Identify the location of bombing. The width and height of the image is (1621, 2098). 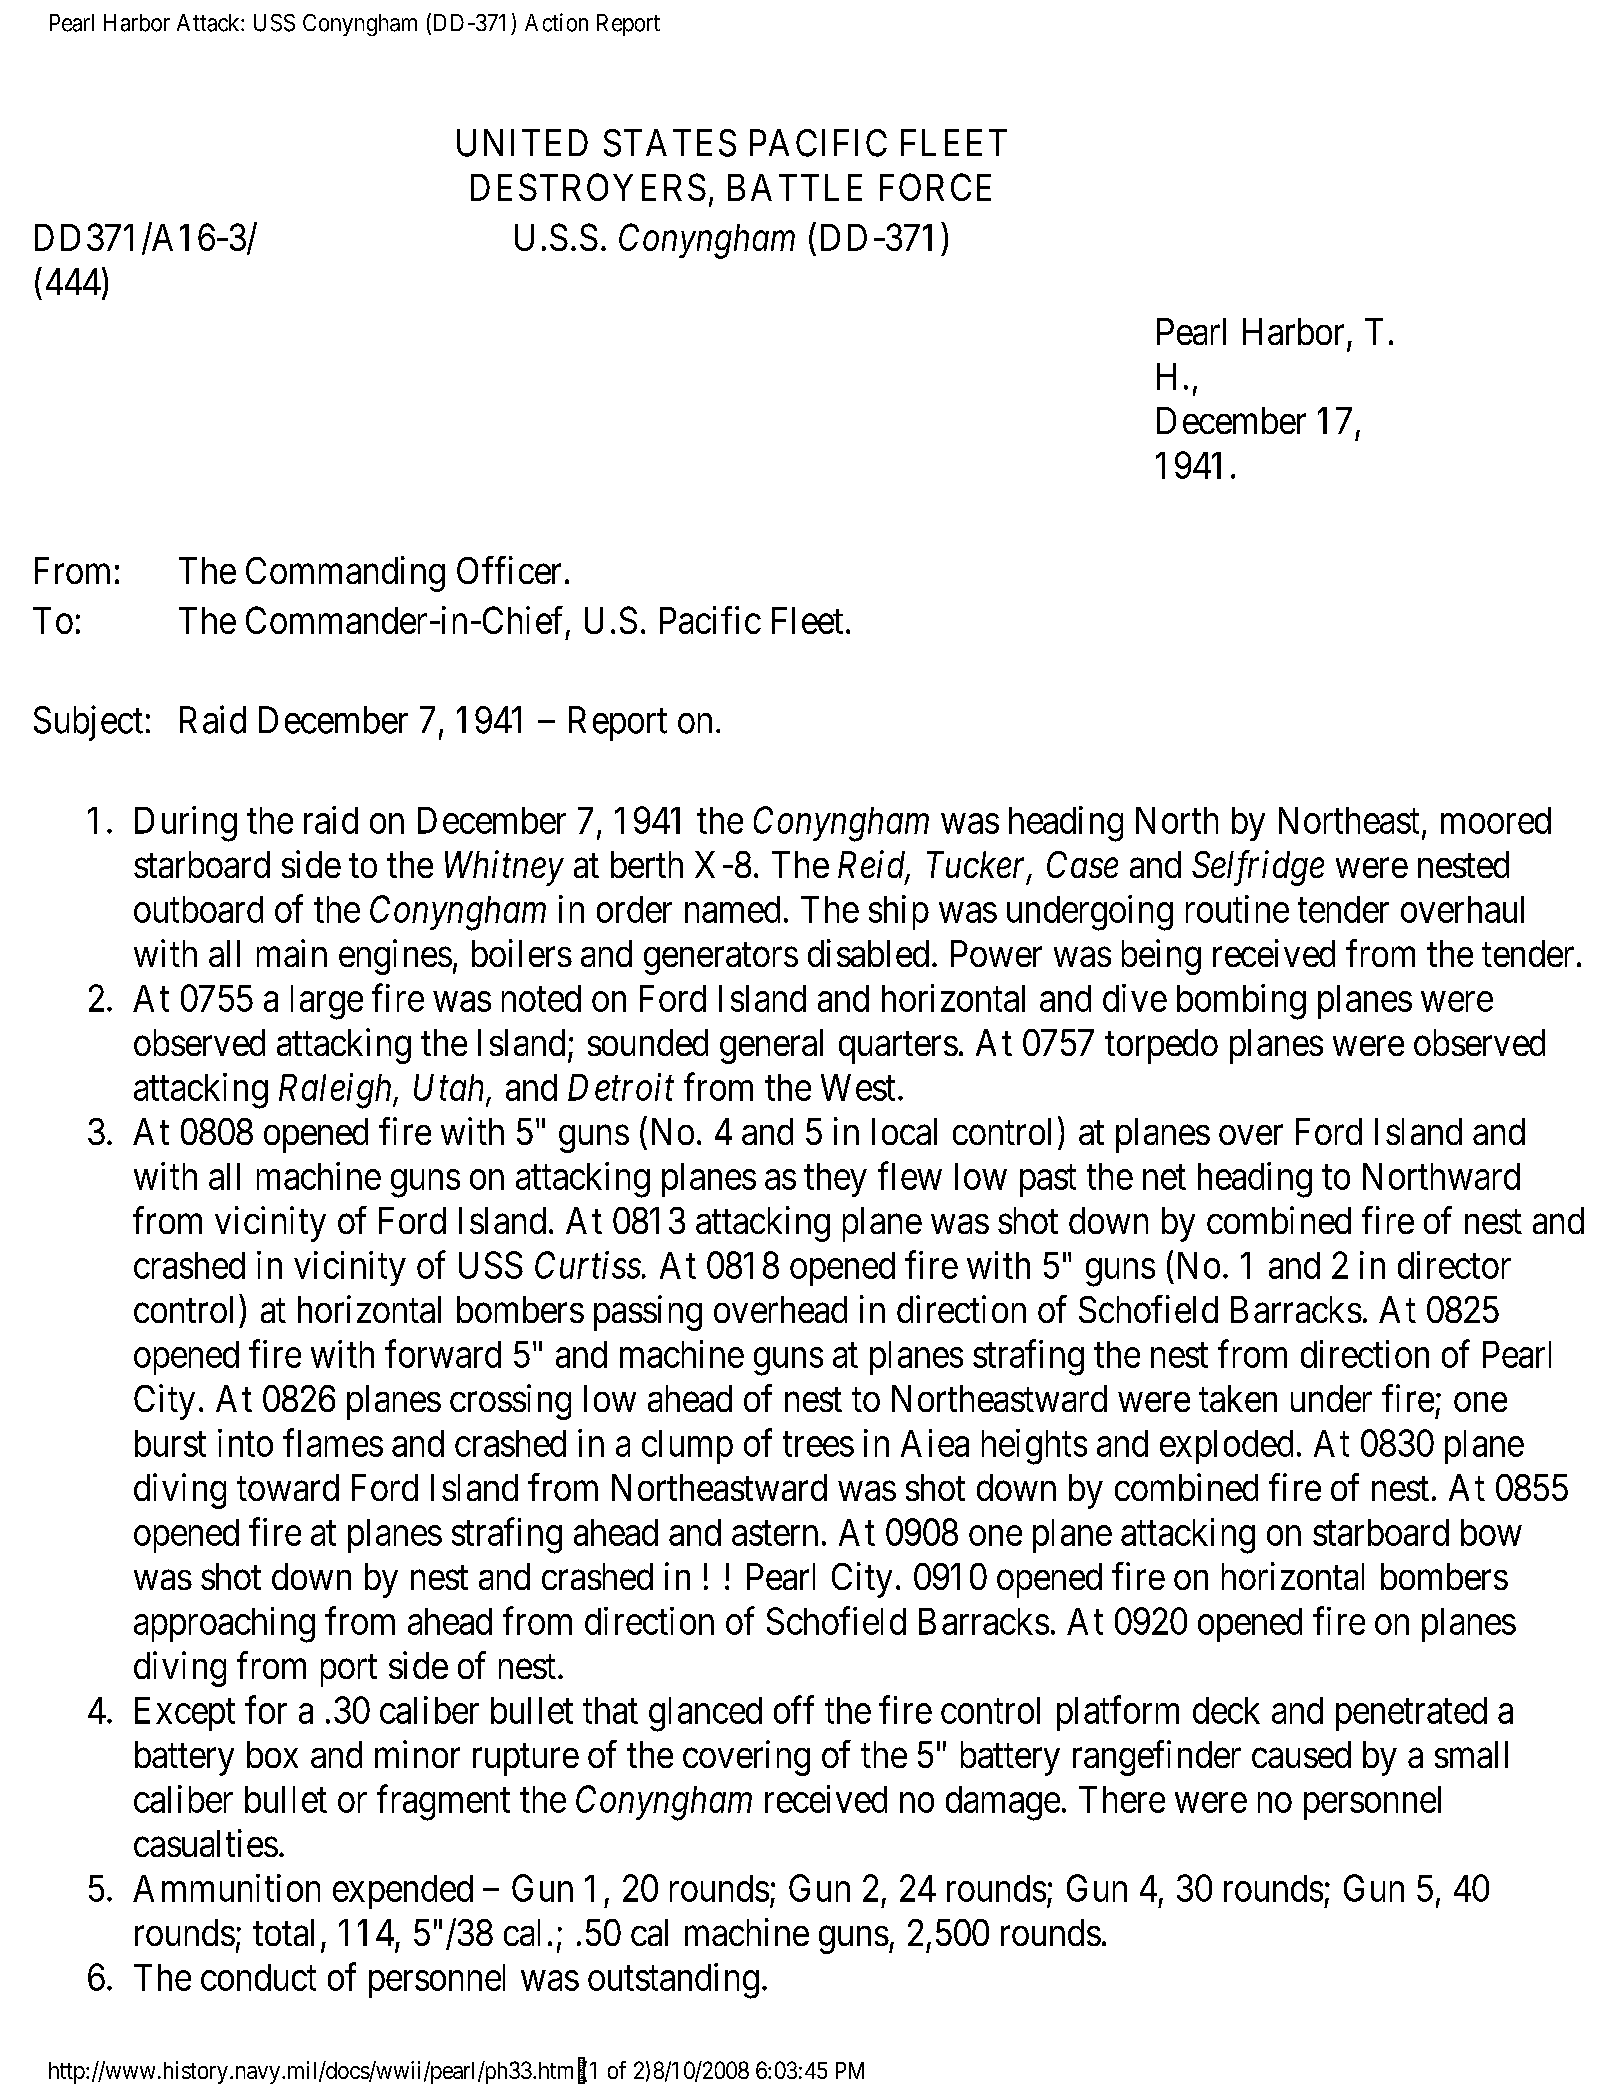
(1241, 1002).
